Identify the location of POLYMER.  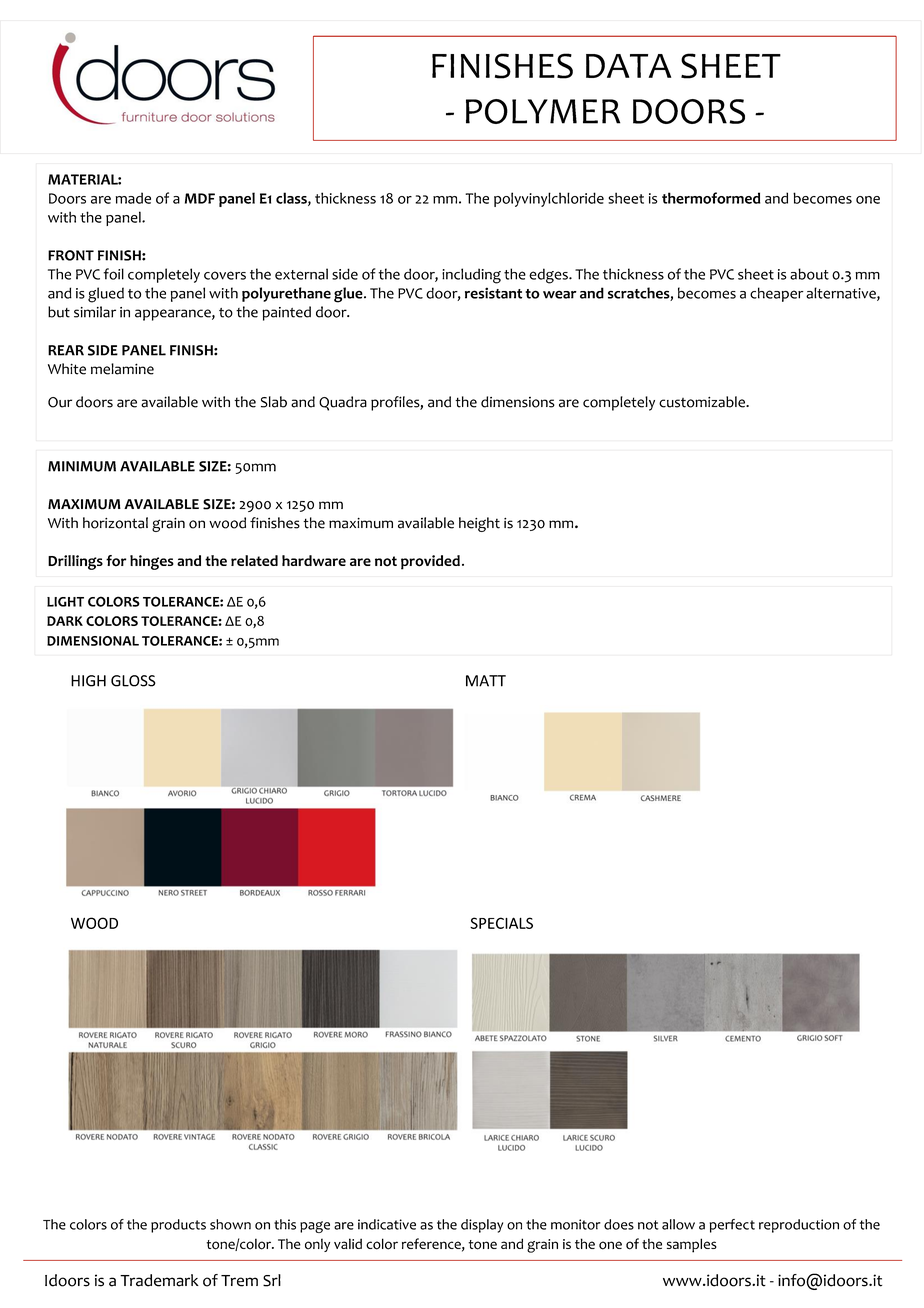
(543, 111).
